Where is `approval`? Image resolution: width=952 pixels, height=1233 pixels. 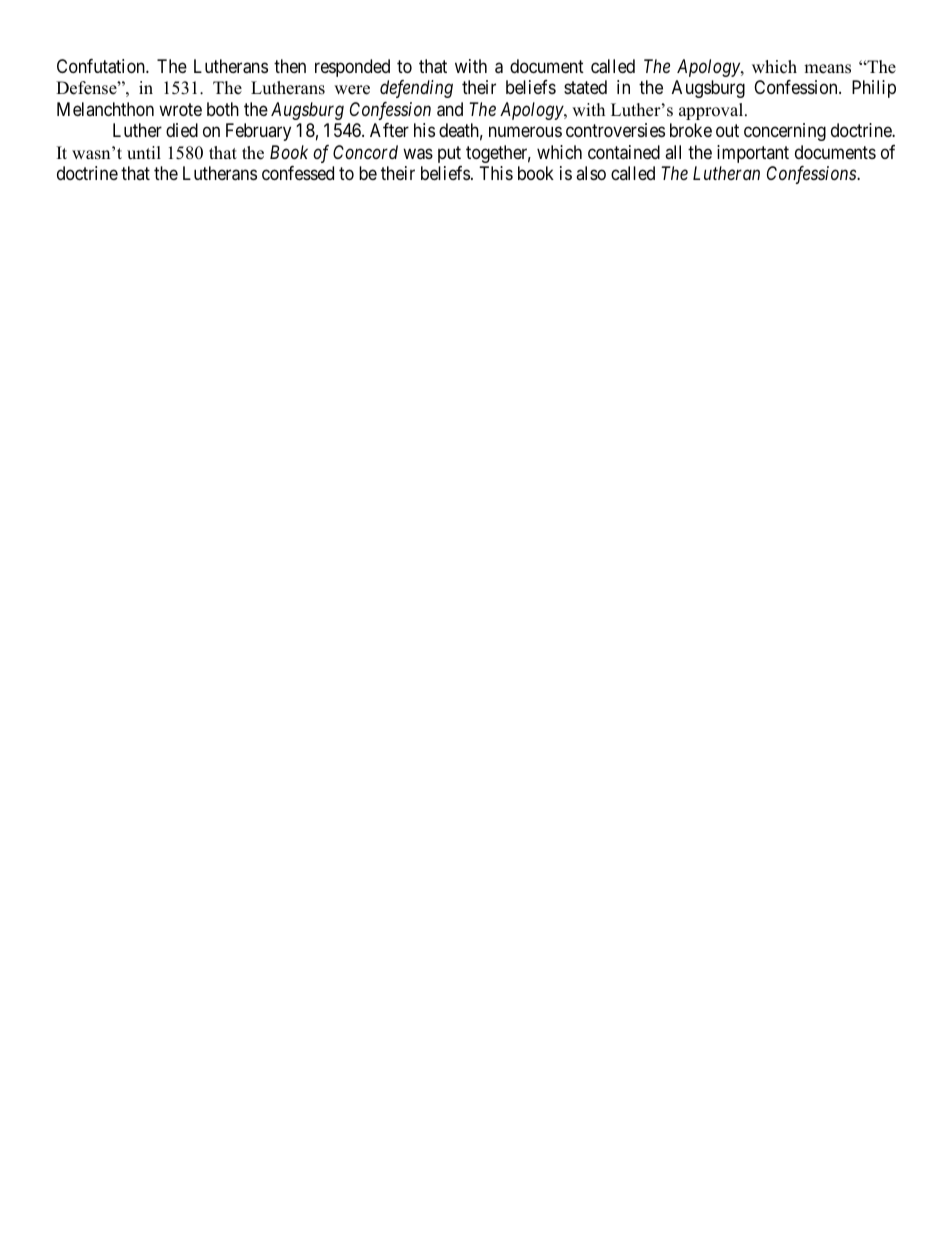
approval is located at coordinates (712, 111).
